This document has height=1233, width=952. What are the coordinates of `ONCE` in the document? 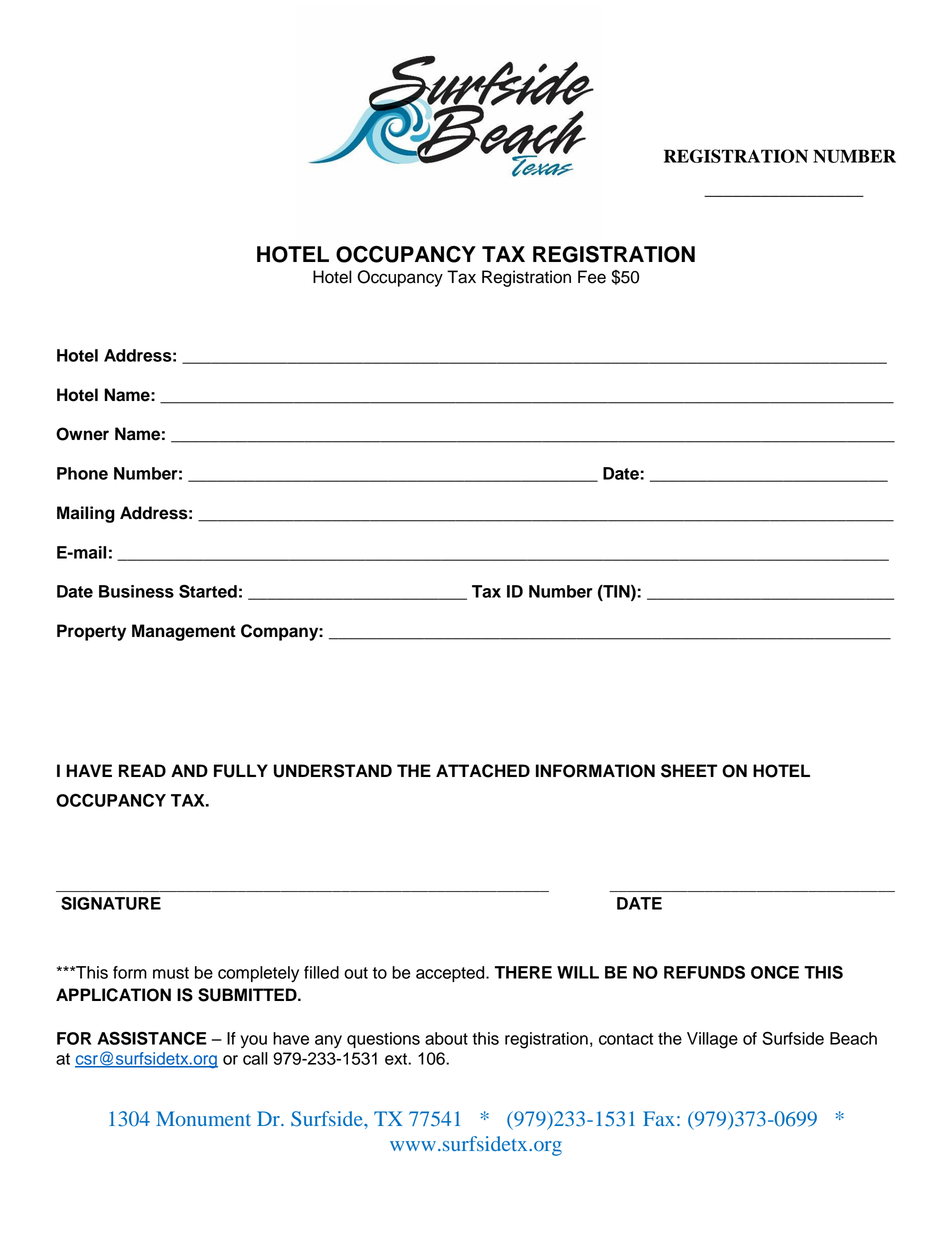 It's located at (775, 972).
